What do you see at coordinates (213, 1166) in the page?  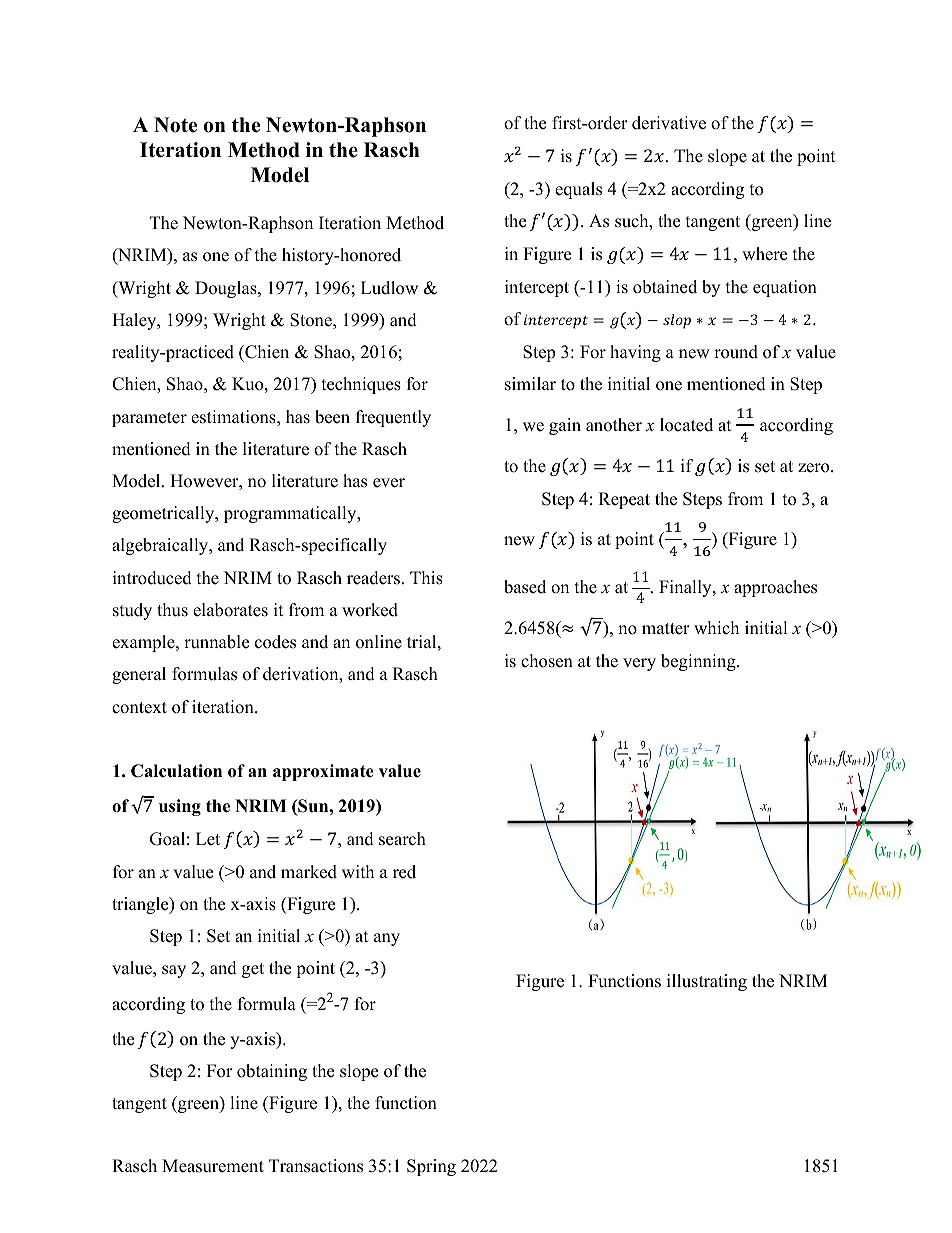 I see `Measurement` at bounding box center [213, 1166].
